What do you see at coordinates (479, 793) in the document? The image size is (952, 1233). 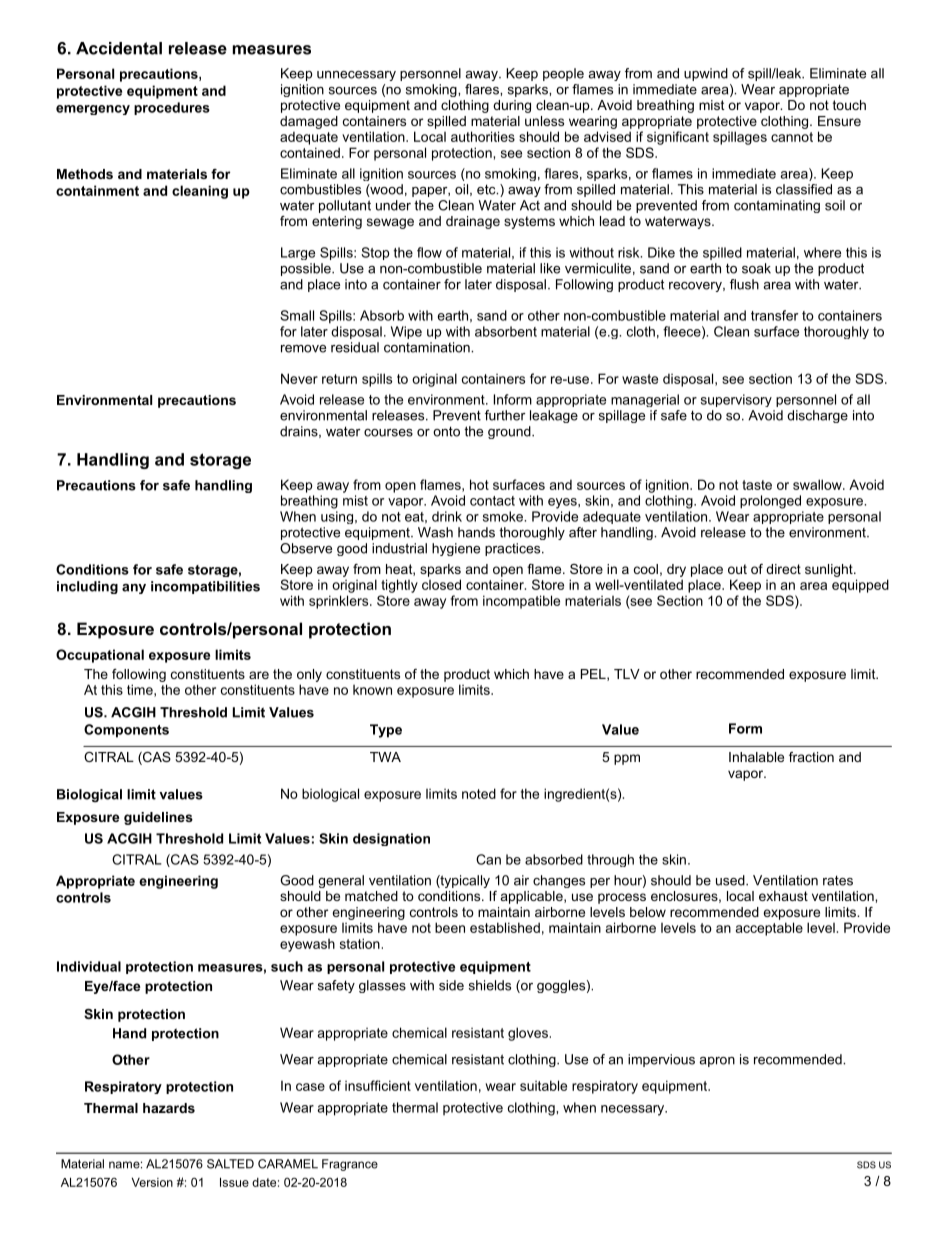 I see `noted` at bounding box center [479, 793].
